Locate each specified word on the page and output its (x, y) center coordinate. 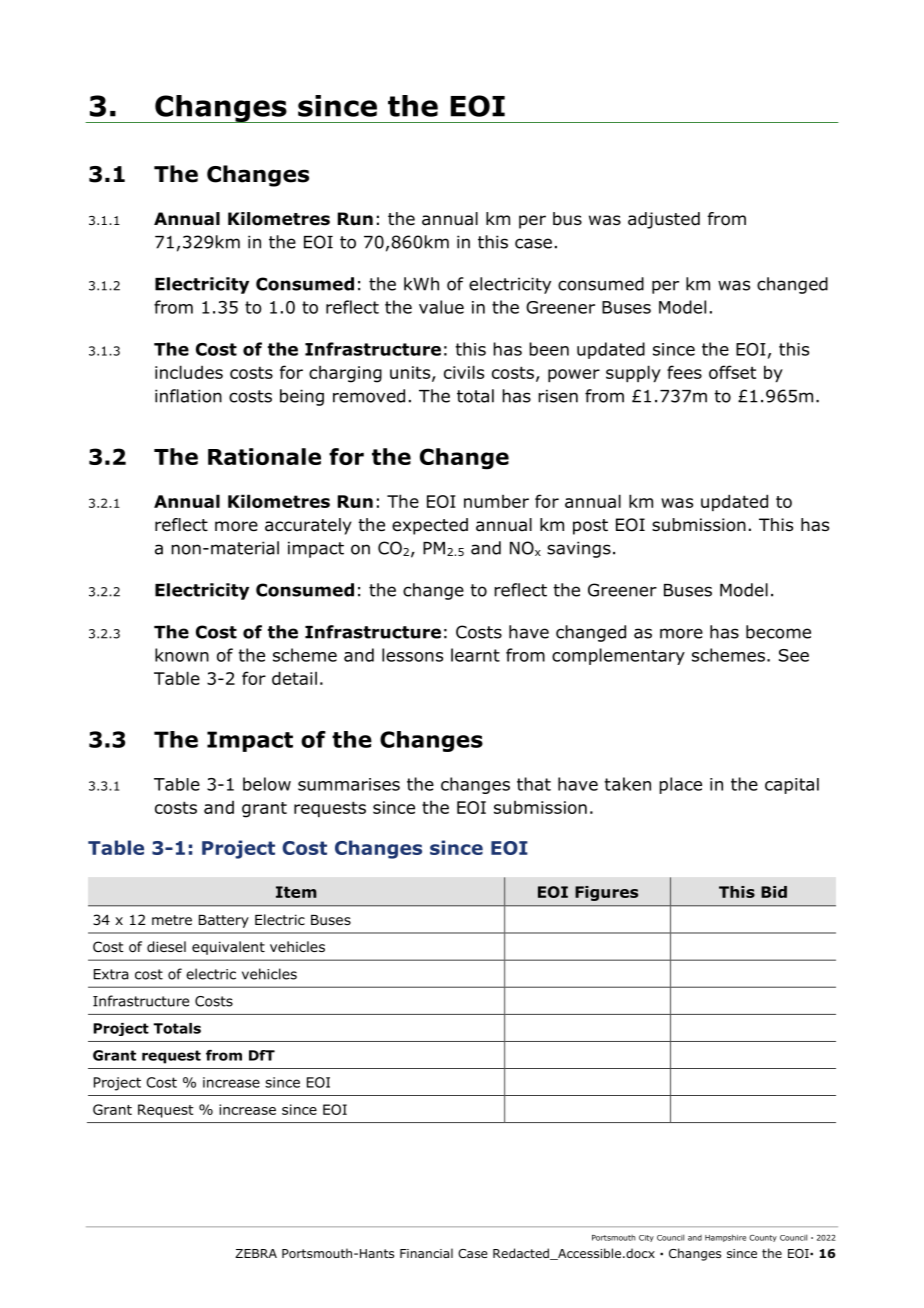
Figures (606, 893)
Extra (111, 974)
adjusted (664, 220)
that (534, 784)
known (182, 655)
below (267, 784)
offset (732, 372)
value (441, 307)
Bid (774, 892)
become (778, 632)
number (496, 501)
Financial (426, 1253)
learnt (475, 655)
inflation (188, 396)
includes (189, 372)
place (680, 785)
